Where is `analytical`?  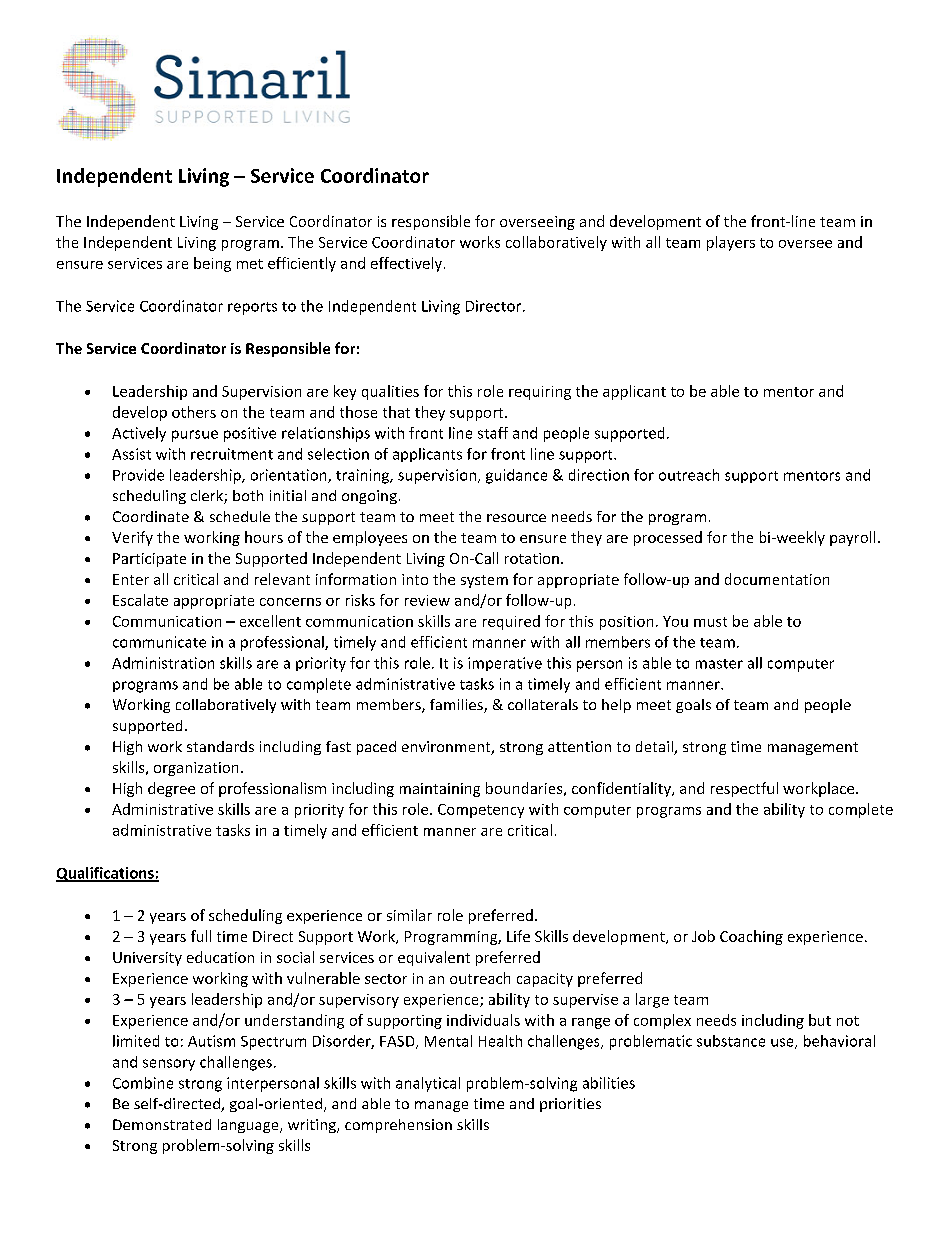
analytical is located at coordinates (428, 1084).
